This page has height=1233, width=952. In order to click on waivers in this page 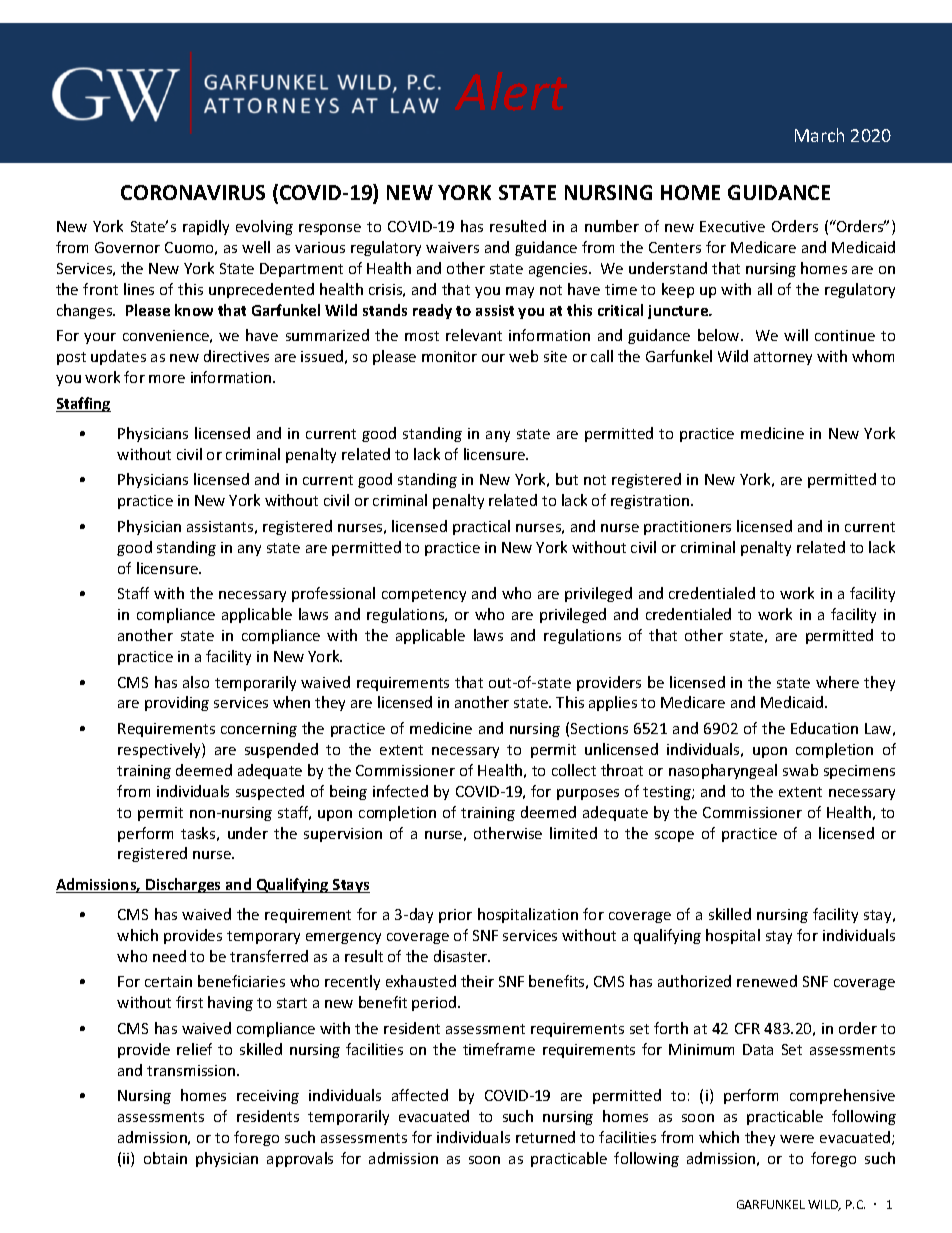, I will do `click(452, 247)`.
